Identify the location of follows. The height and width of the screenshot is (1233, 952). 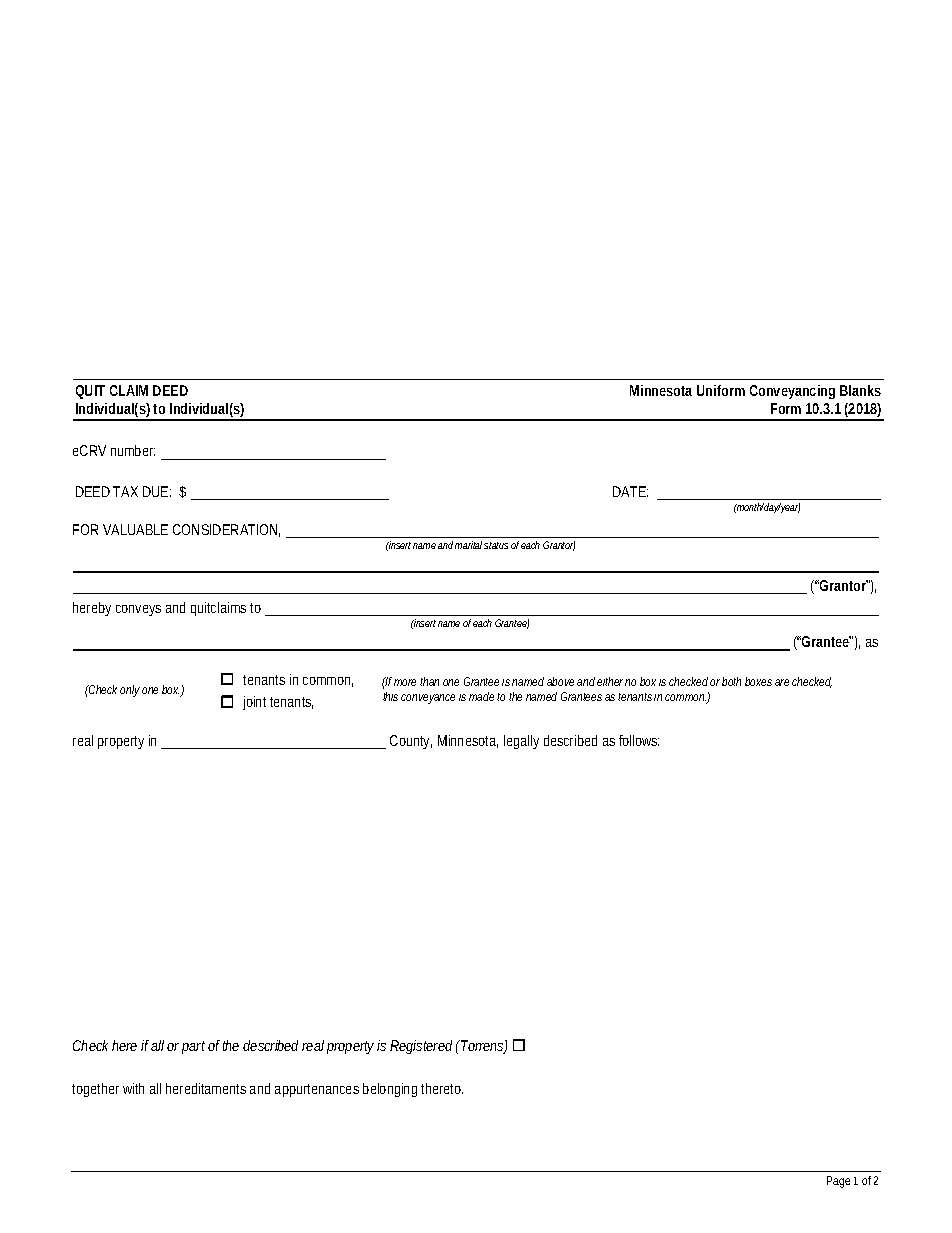
(639, 740).
